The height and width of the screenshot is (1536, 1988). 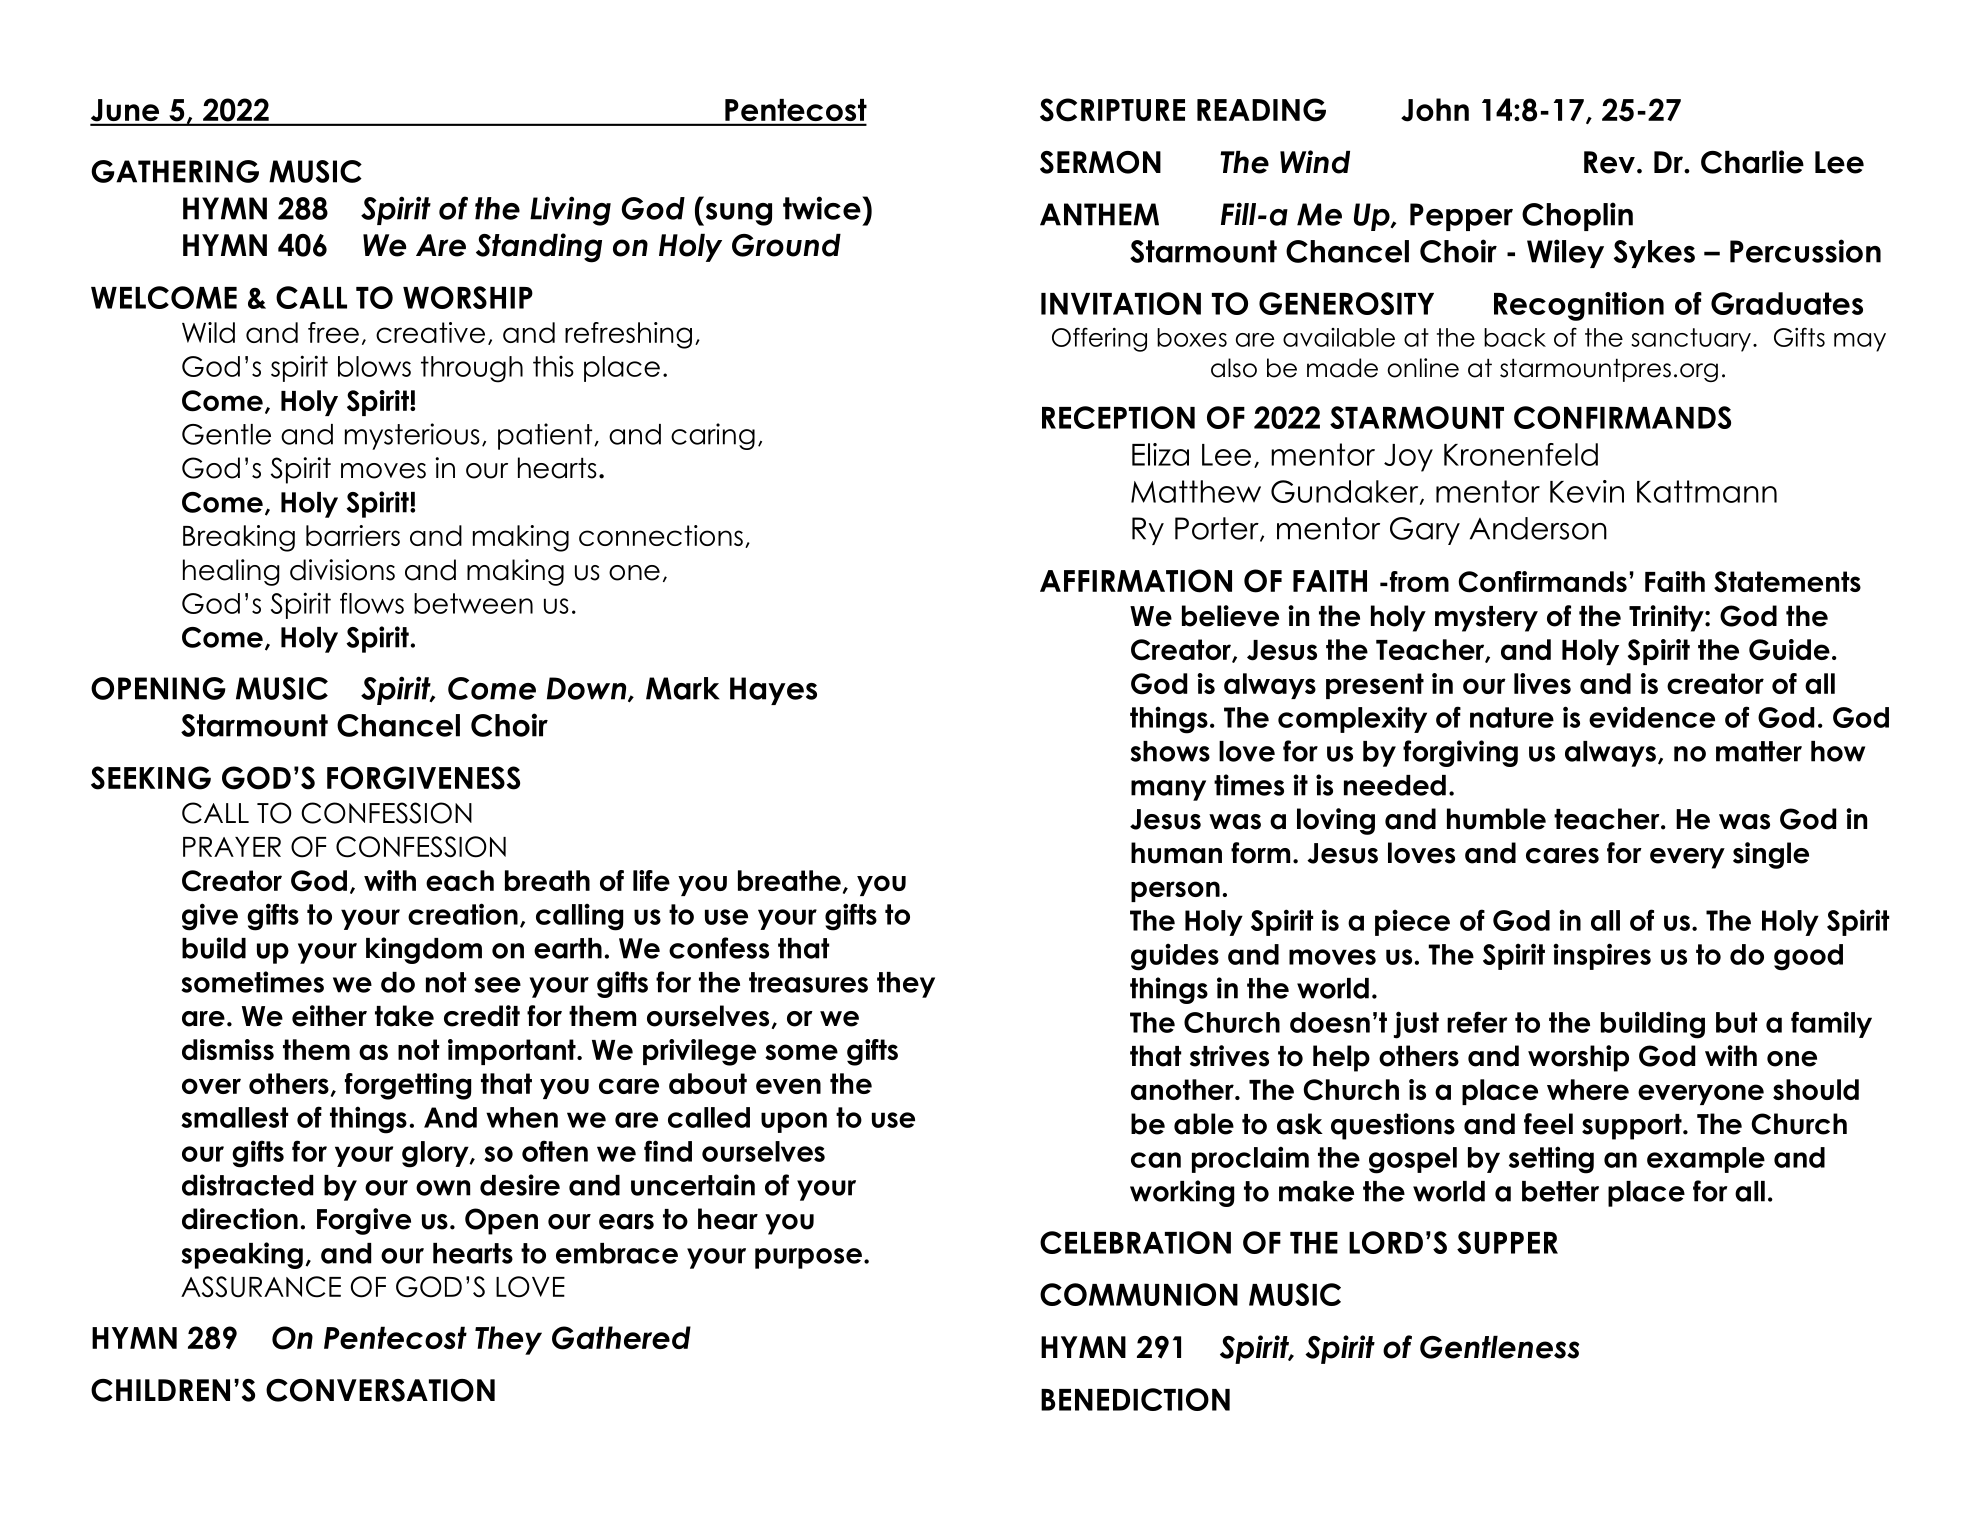 What do you see at coordinates (1652, 717) in the screenshot?
I see `evidence` at bounding box center [1652, 717].
